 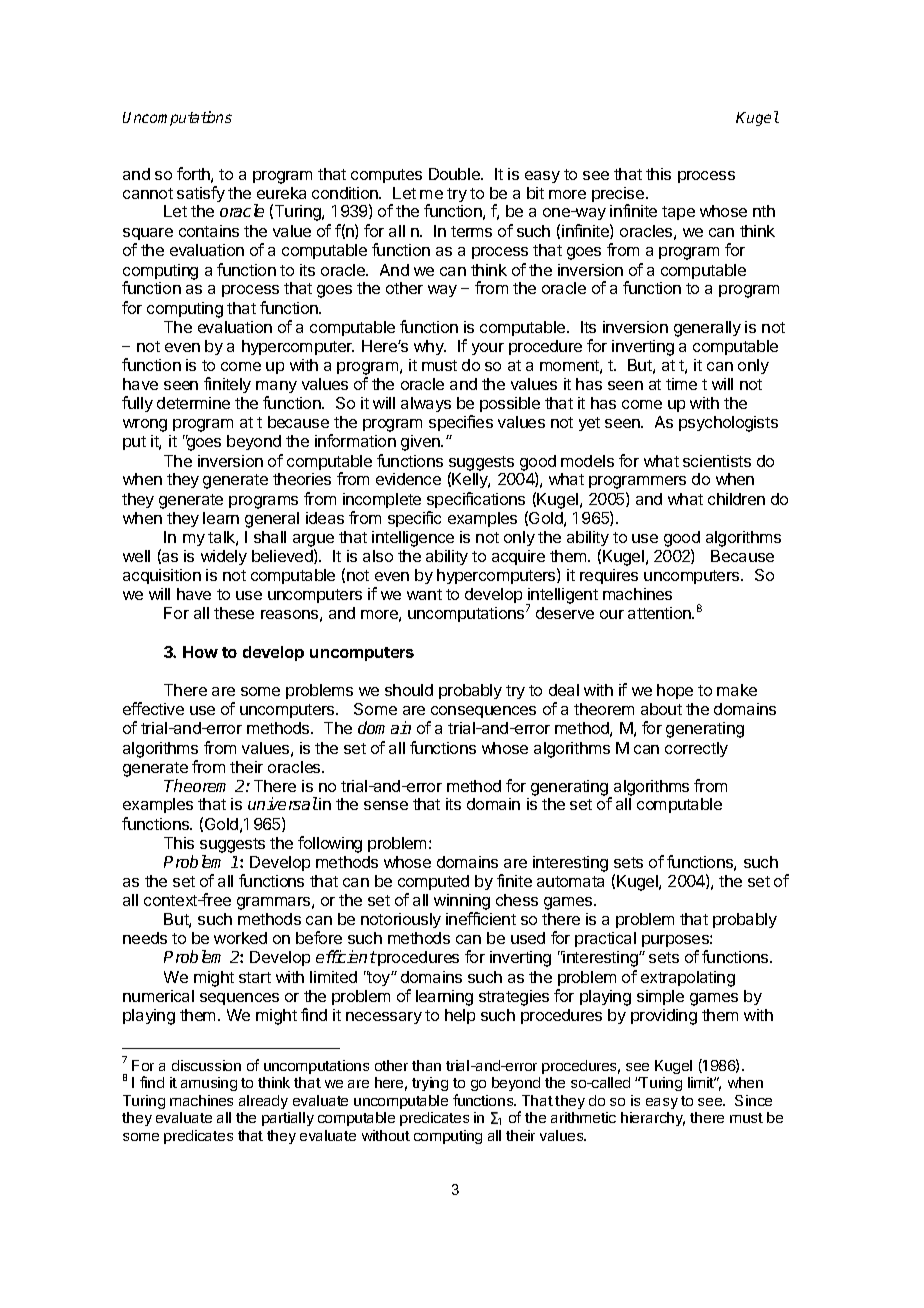 What do you see at coordinates (209, 1084) in the image?
I see `amusing` at bounding box center [209, 1084].
